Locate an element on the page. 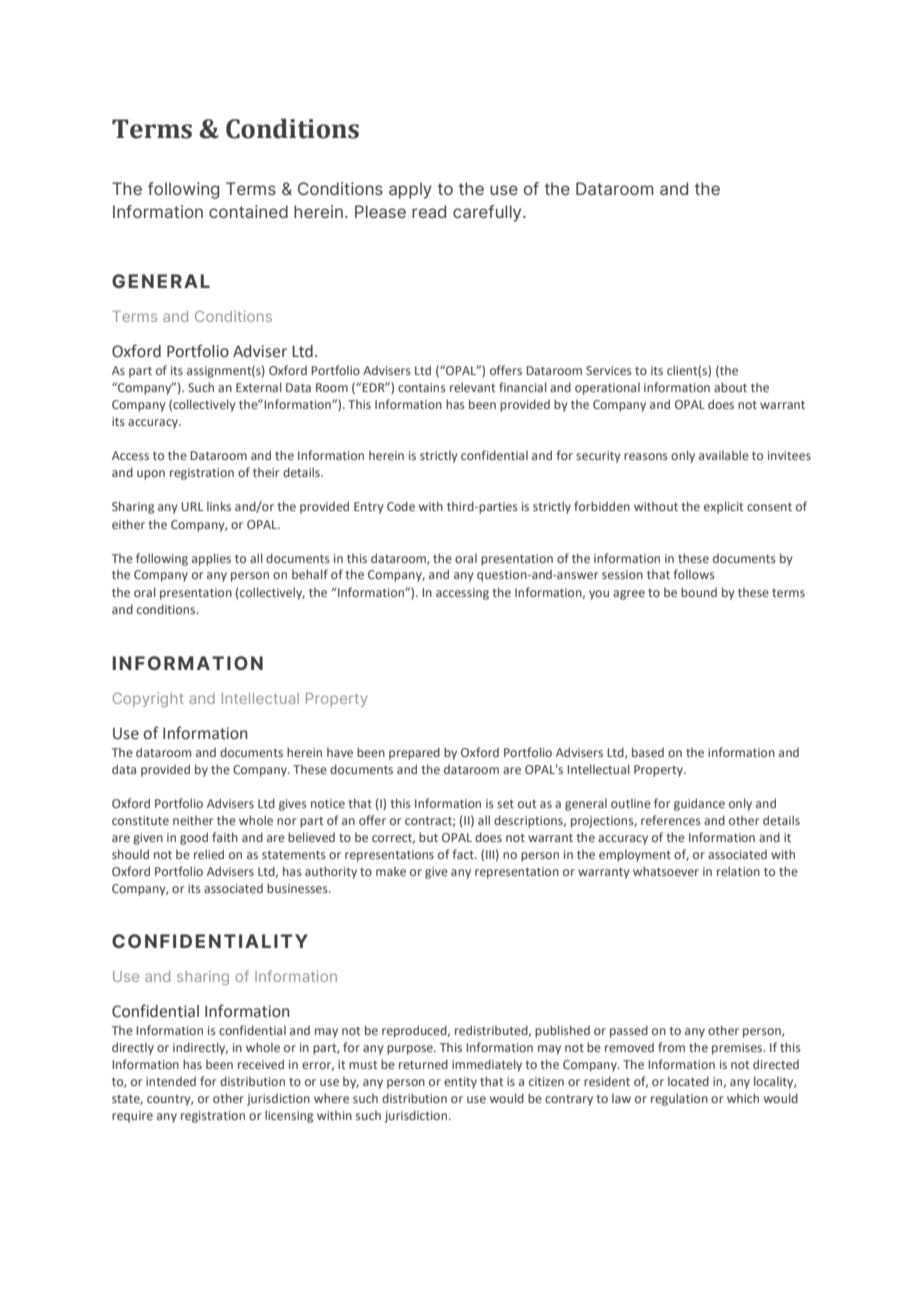  intended is located at coordinates (171, 1081).
